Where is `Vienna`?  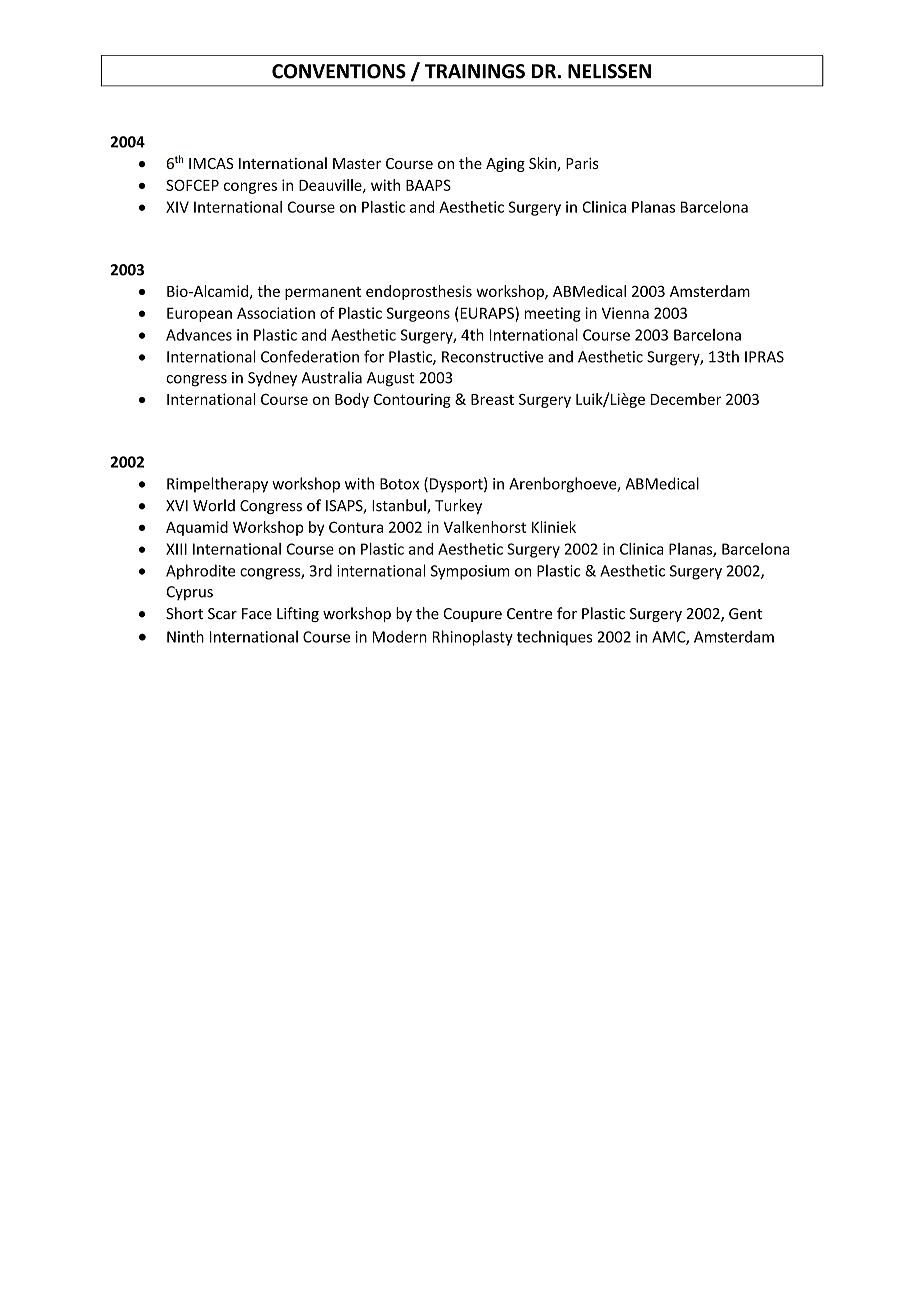 Vienna is located at coordinates (625, 313).
